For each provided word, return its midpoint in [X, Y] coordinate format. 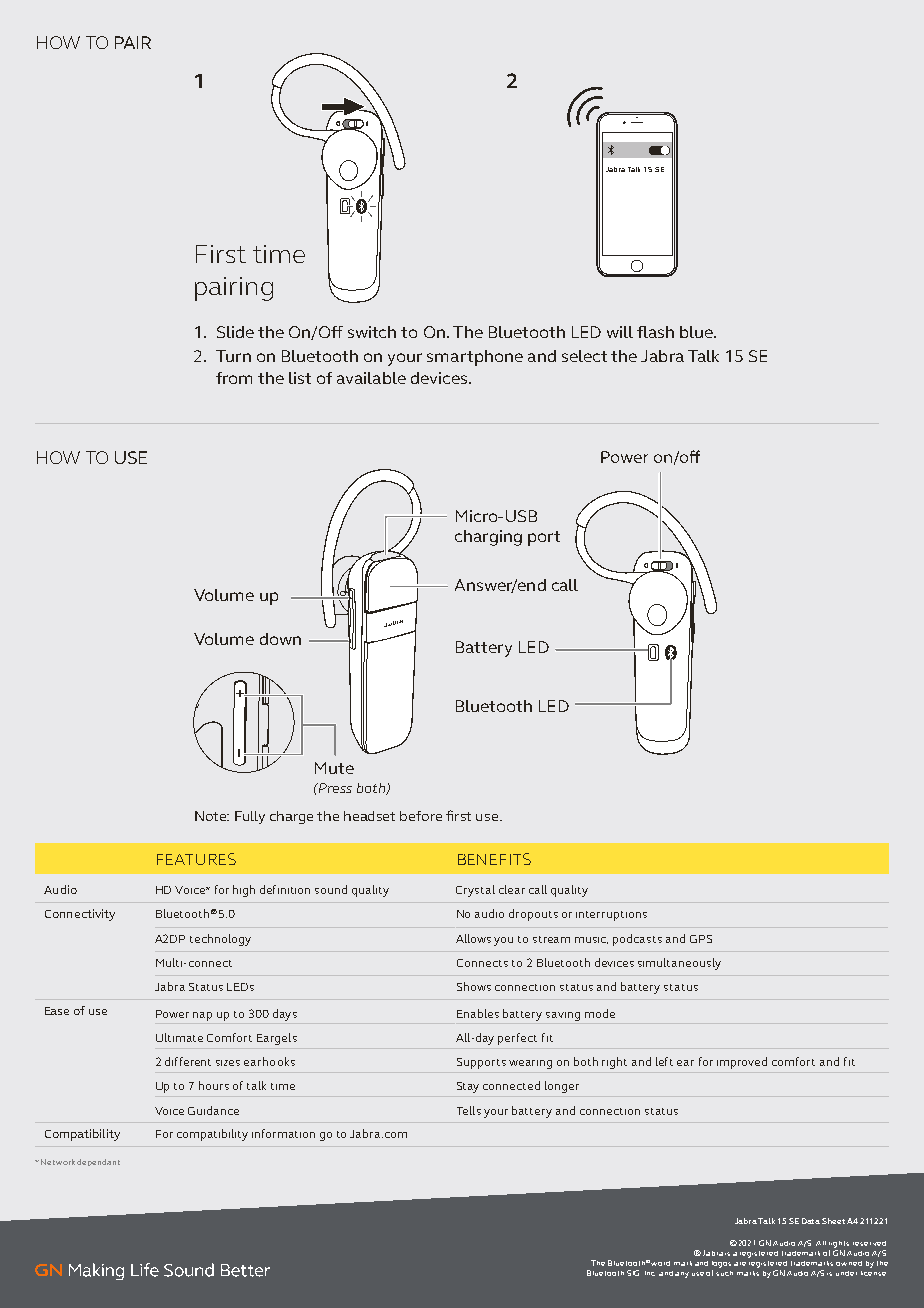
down [280, 639]
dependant [98, 1162]
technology [220, 940]
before [421, 816]
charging [488, 538]
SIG [633, 1273]
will [620, 332]
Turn [233, 356]
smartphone [475, 358]
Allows [473, 938]
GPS [701, 939]
